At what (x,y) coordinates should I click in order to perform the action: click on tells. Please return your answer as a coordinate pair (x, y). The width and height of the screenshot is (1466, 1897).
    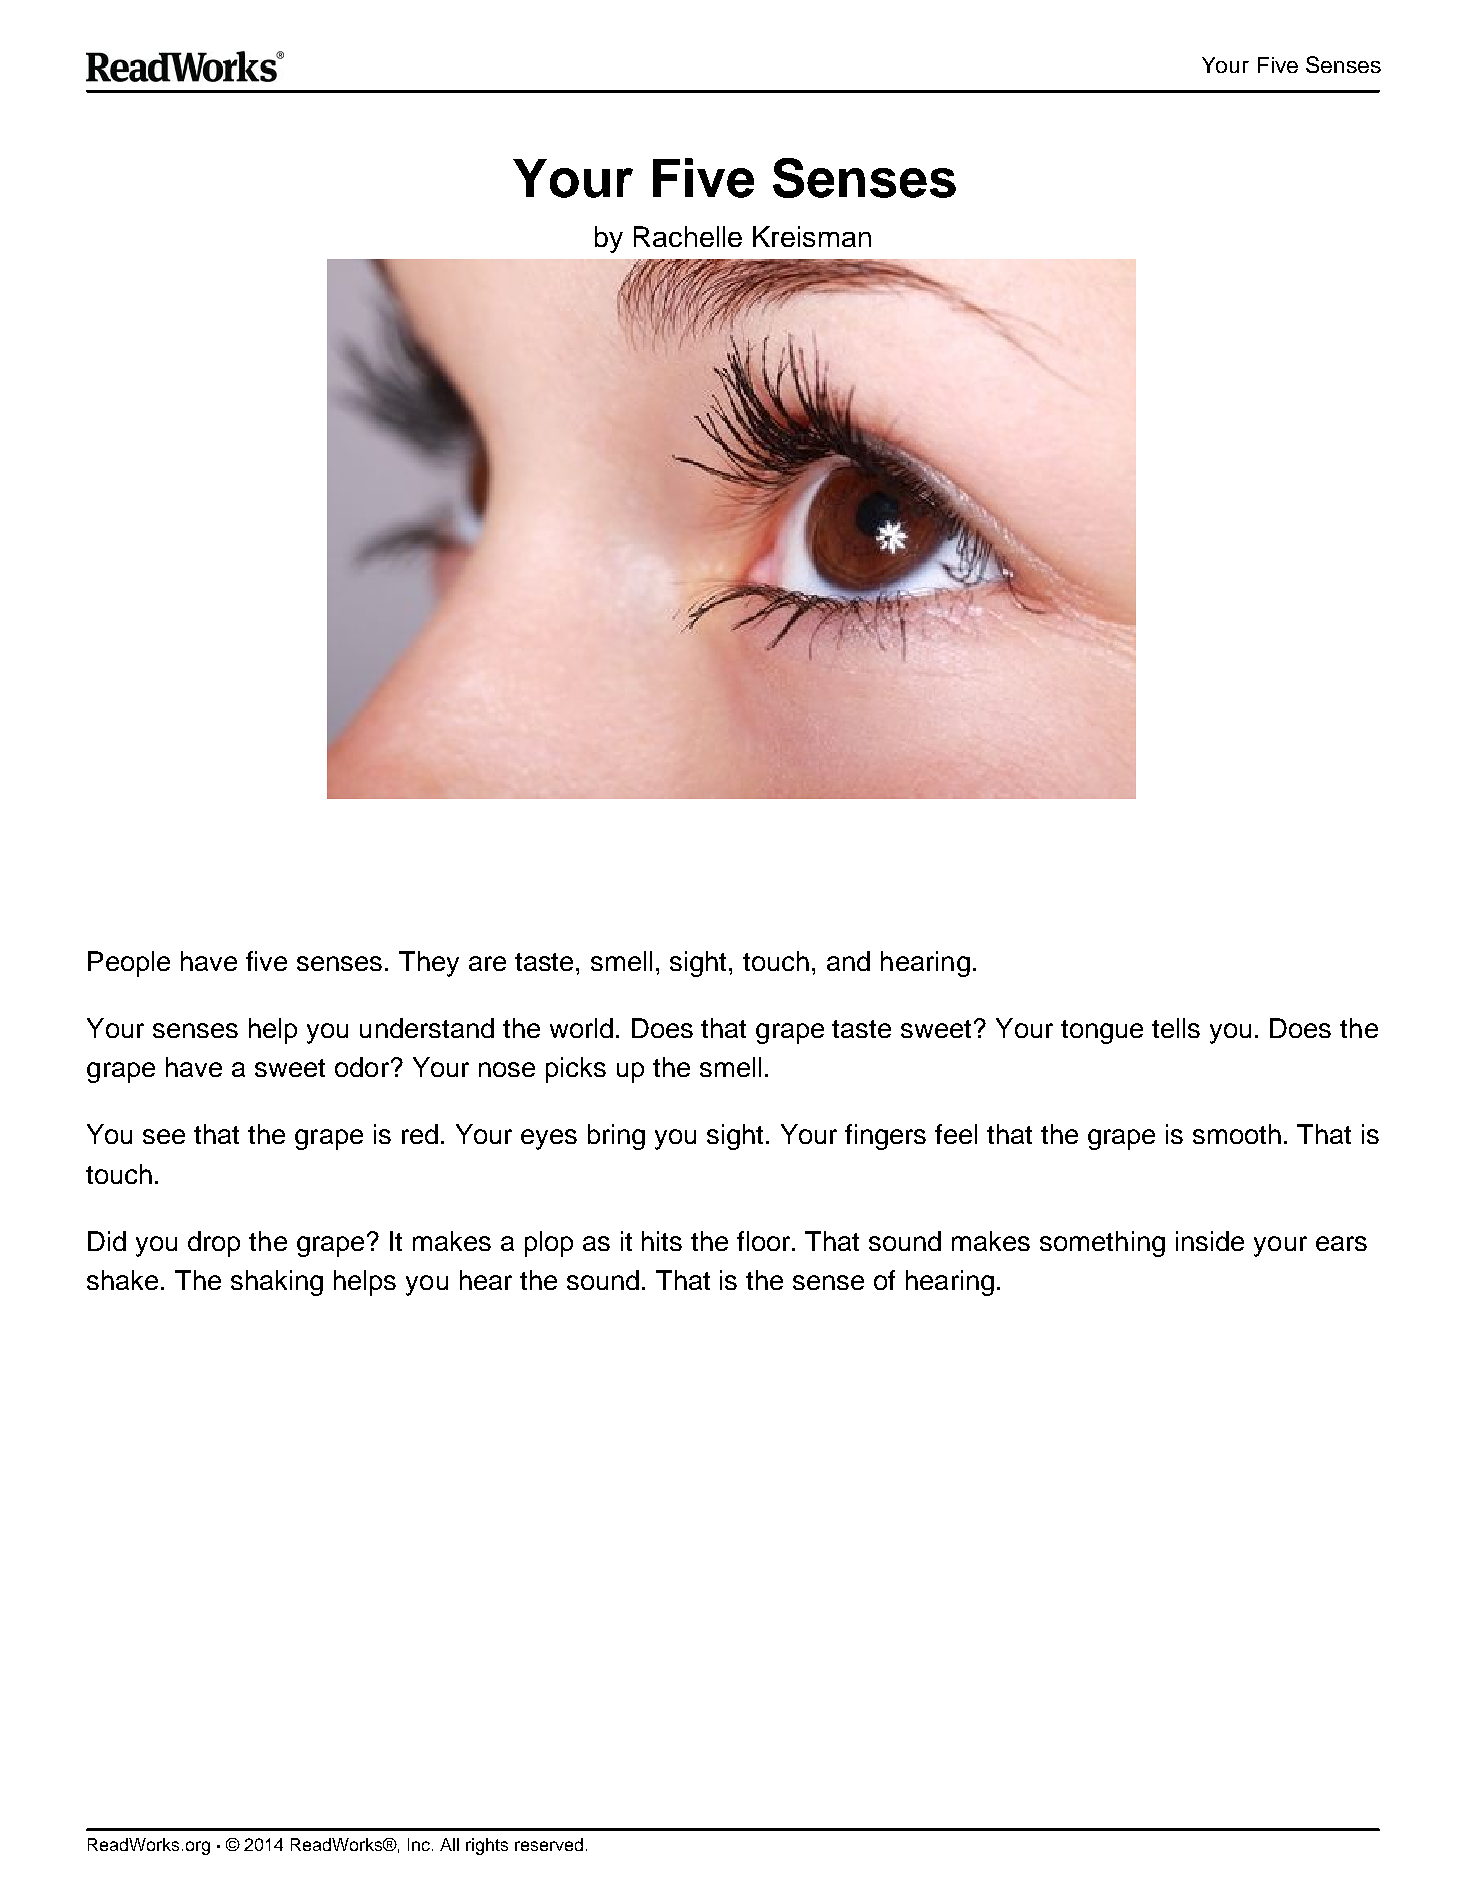
    Looking at the image, I should click on (1176, 1028).
